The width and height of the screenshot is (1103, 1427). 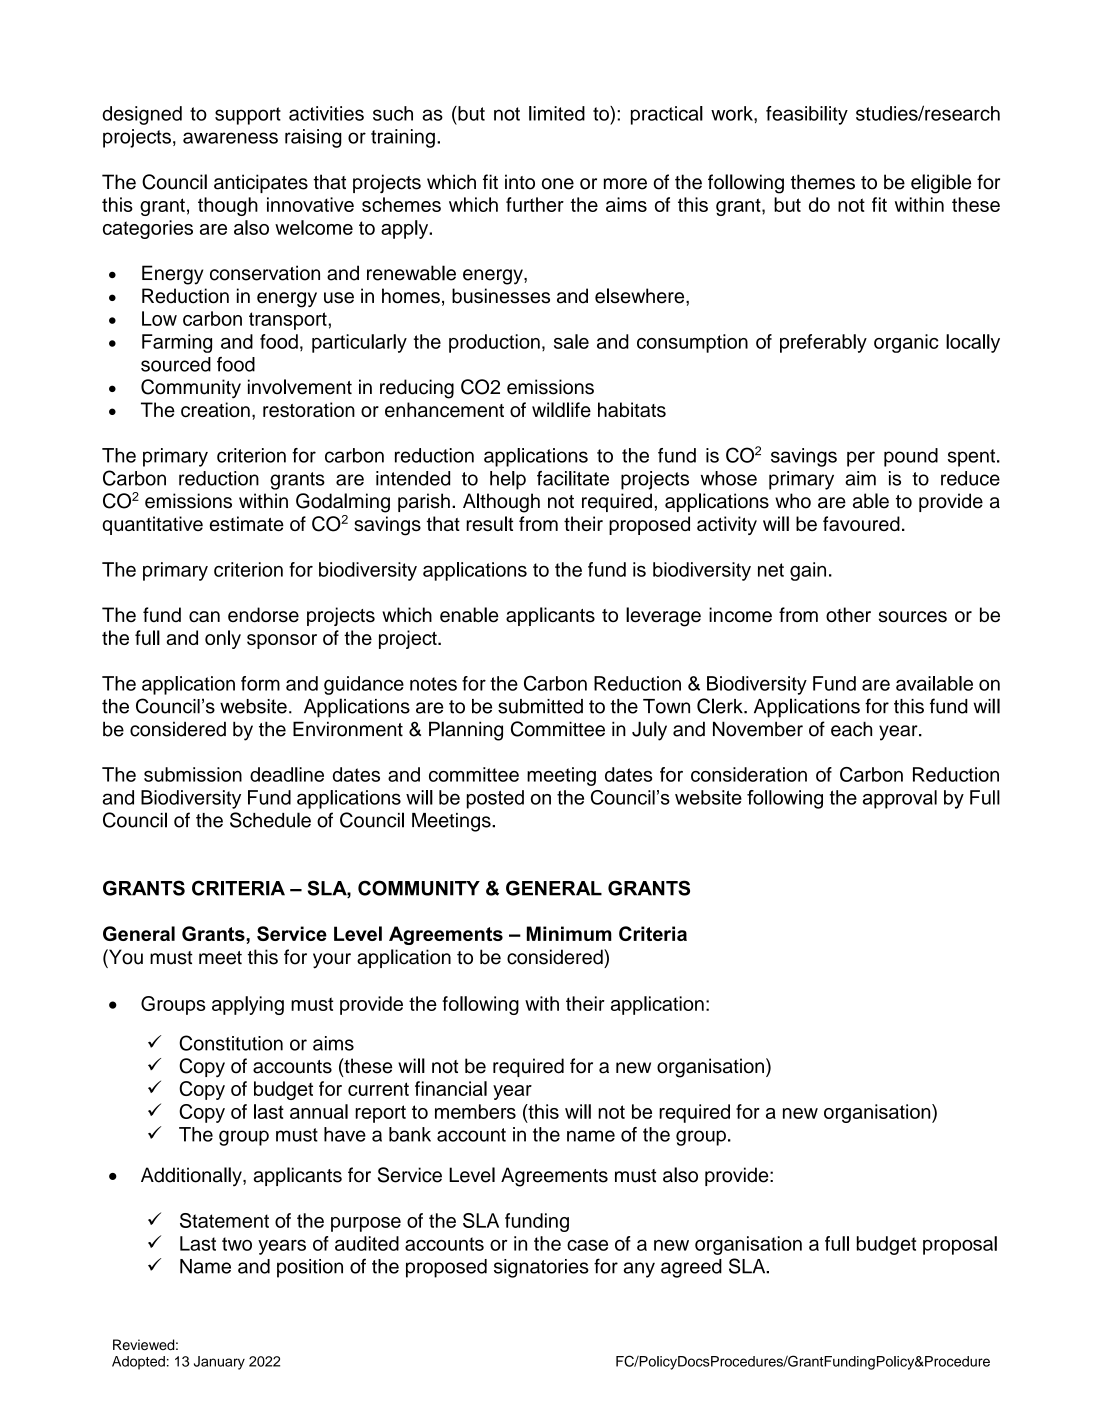 I want to click on each, so click(x=851, y=729).
